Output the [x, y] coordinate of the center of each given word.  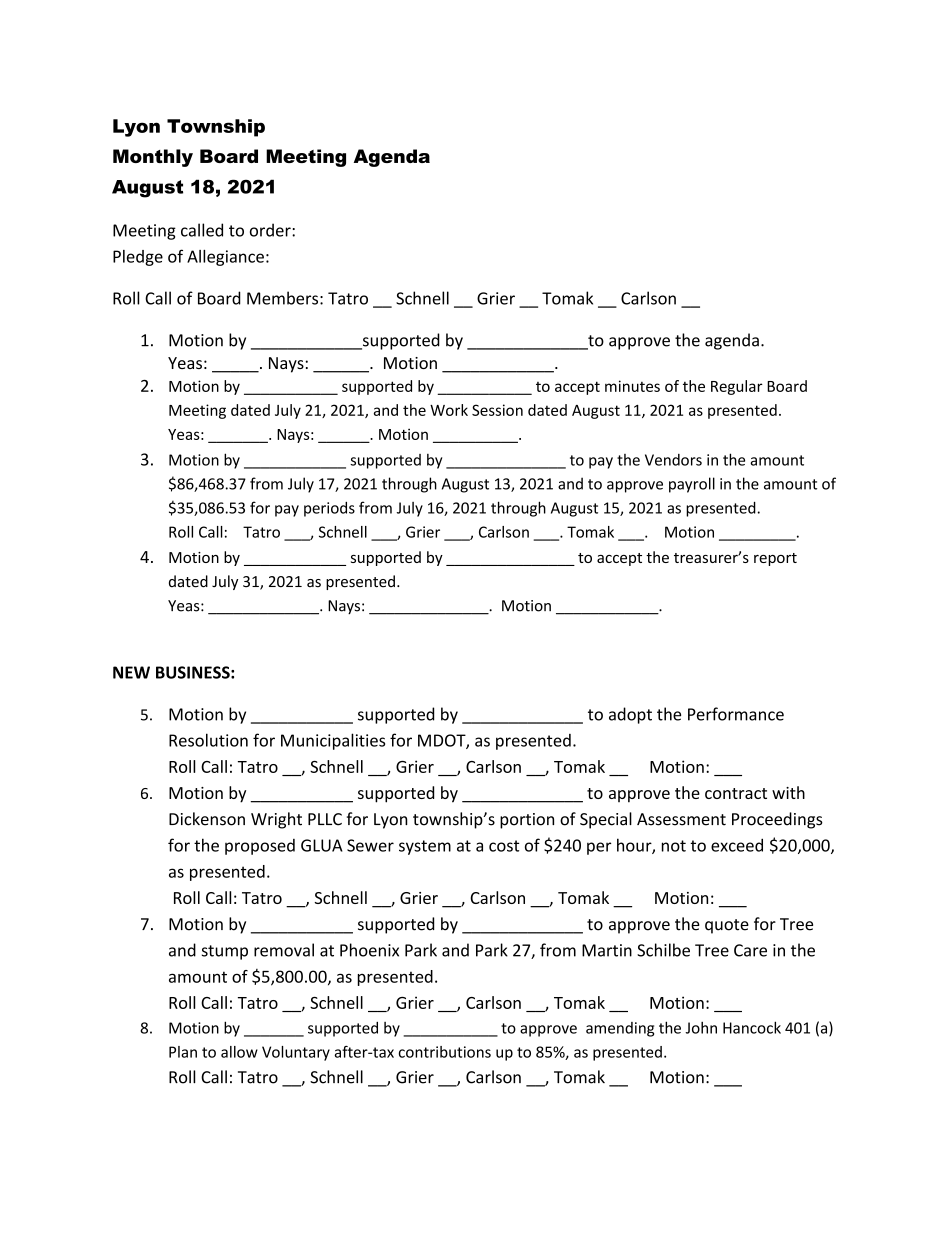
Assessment [681, 819]
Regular [737, 387]
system [425, 847]
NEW [131, 672]
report [775, 559]
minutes [632, 386]
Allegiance [225, 258]
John [701, 1027]
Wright [276, 820]
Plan [183, 1052]
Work [449, 410]
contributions [445, 1052]
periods [329, 509]
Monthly [153, 158]
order [271, 230]
